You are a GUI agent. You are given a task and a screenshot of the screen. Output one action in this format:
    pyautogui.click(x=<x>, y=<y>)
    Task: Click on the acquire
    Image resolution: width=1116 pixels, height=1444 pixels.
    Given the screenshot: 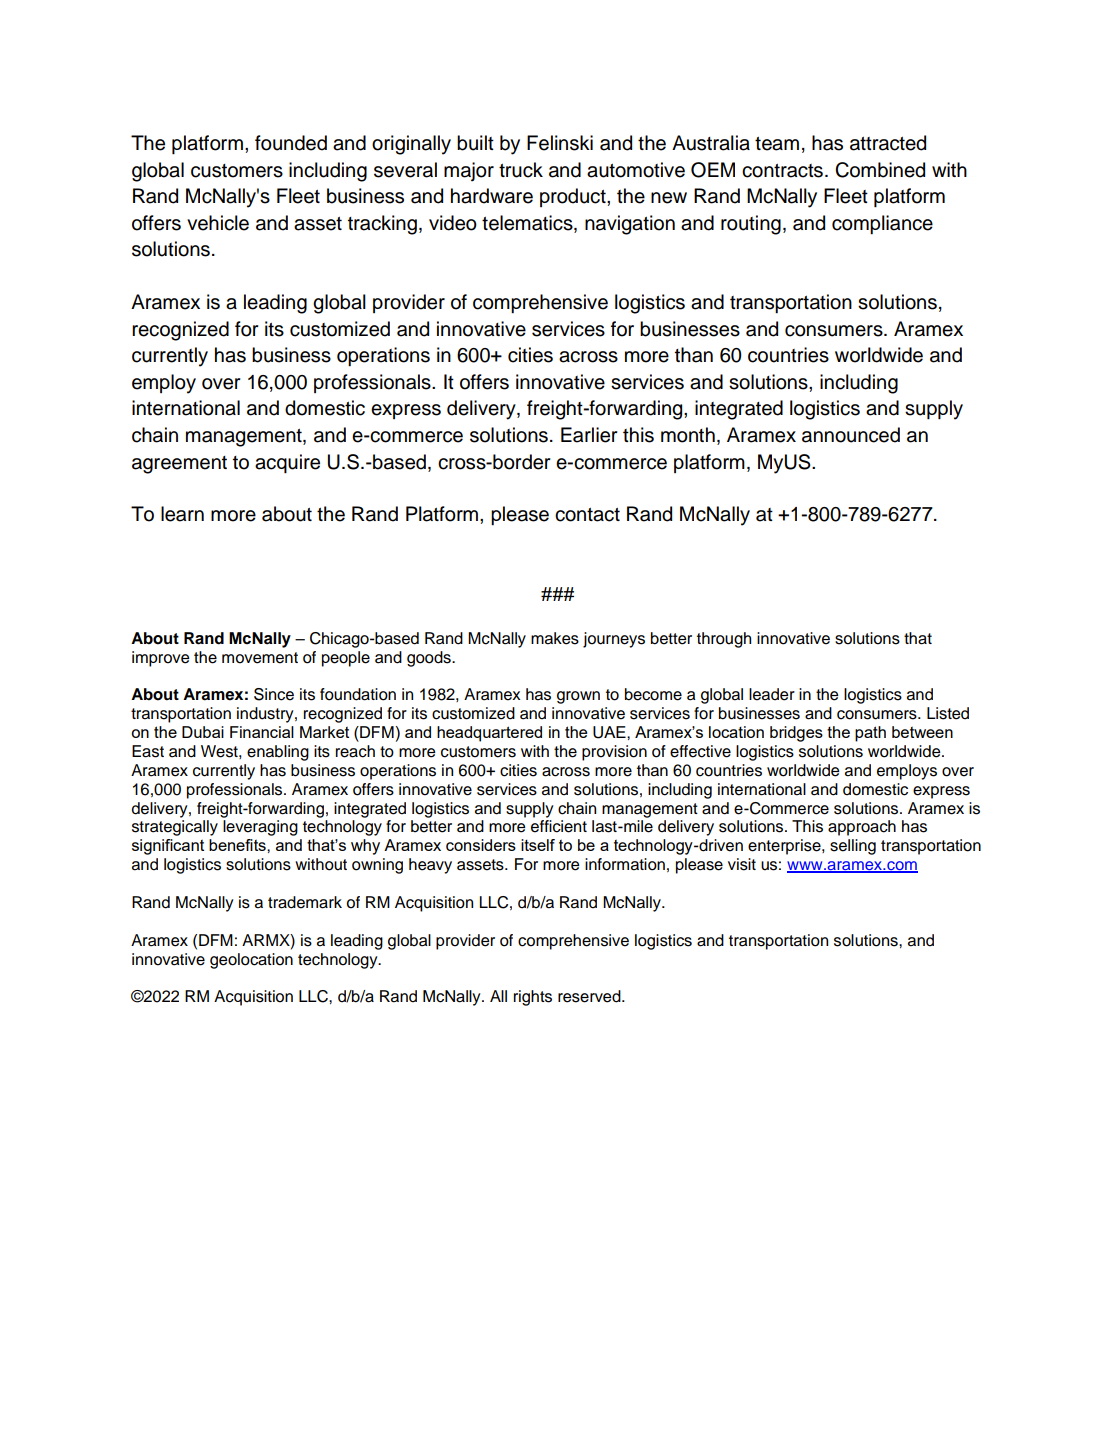 What is the action you would take?
    pyautogui.click(x=287, y=463)
